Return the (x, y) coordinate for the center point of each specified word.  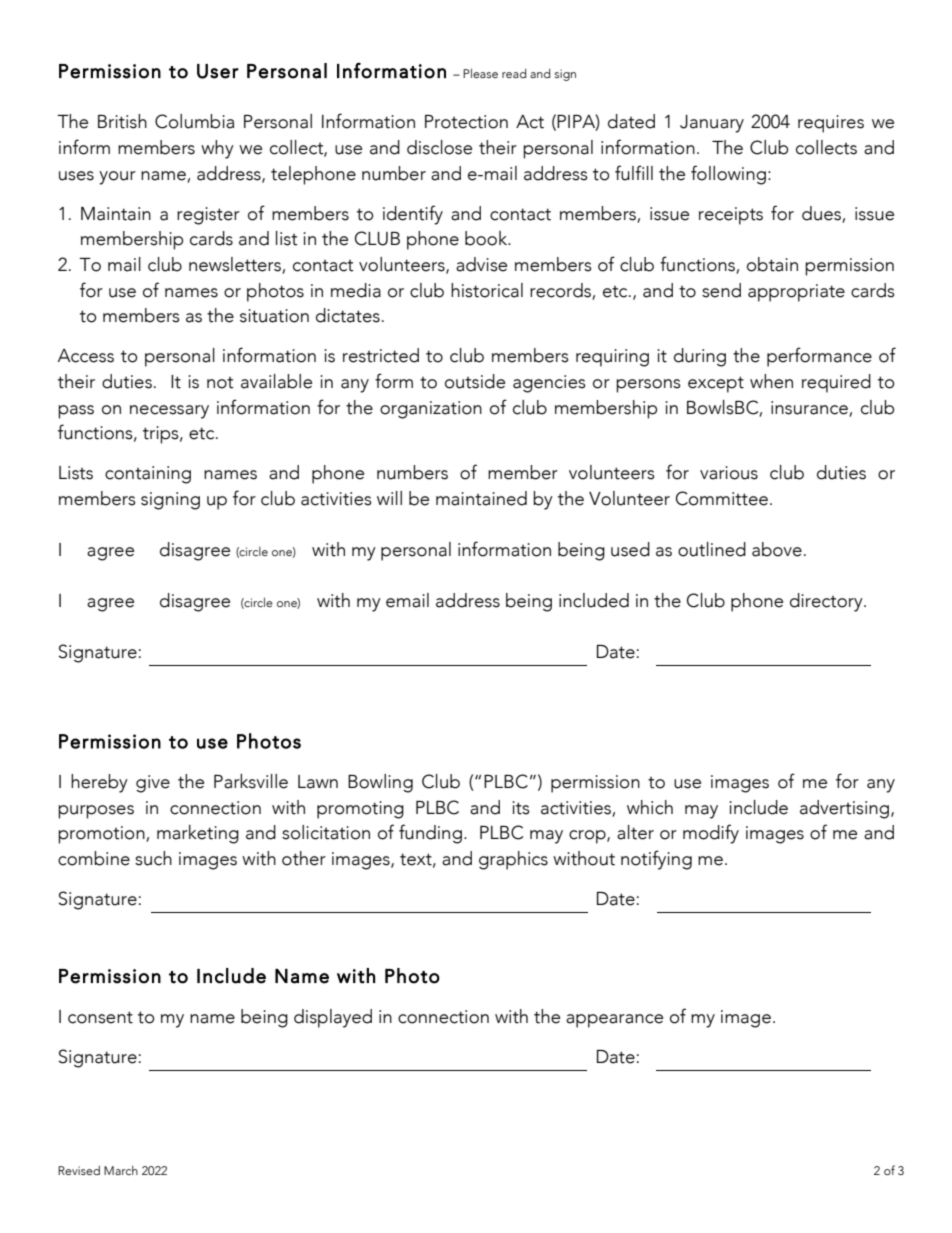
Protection (466, 122)
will (389, 498)
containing (148, 475)
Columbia (194, 121)
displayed (333, 1018)
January (712, 124)
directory (827, 602)
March (121, 1170)
